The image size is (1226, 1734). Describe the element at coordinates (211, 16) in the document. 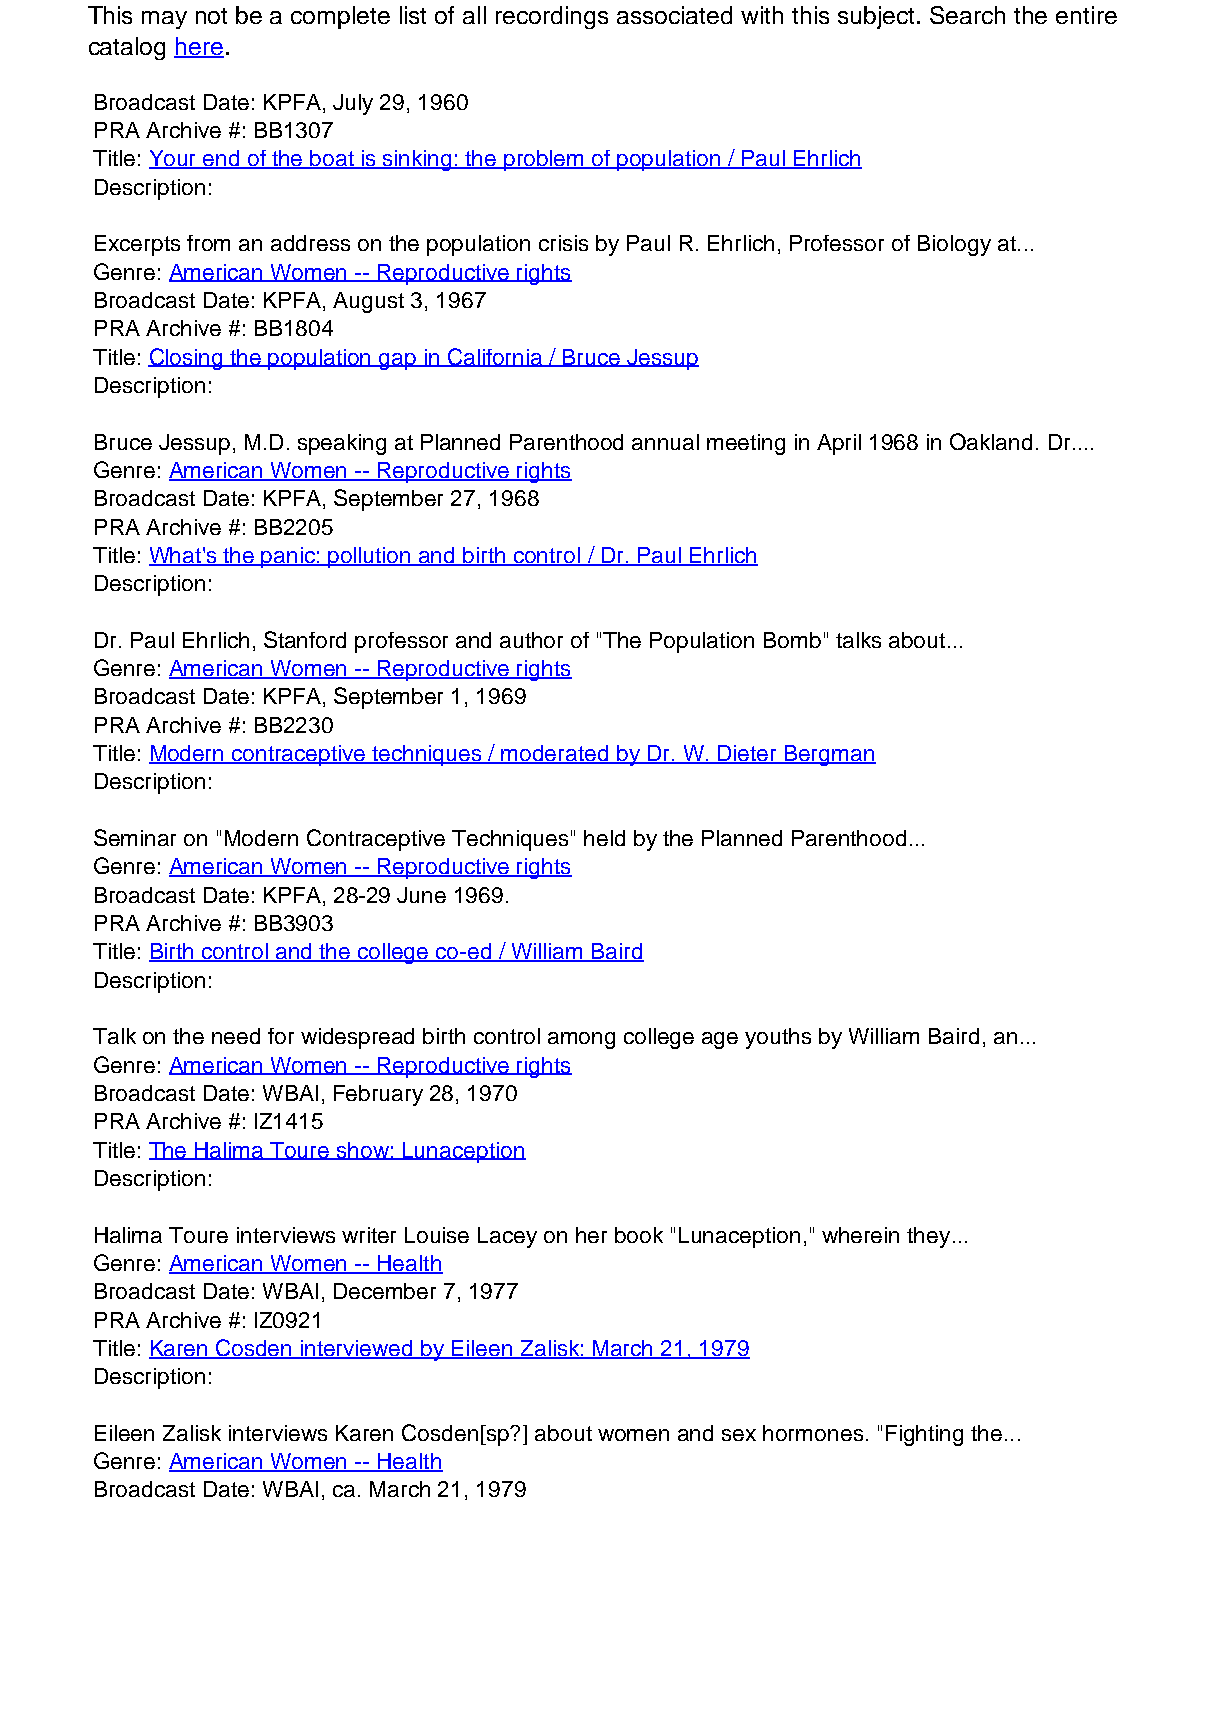

I see `not` at that location.
